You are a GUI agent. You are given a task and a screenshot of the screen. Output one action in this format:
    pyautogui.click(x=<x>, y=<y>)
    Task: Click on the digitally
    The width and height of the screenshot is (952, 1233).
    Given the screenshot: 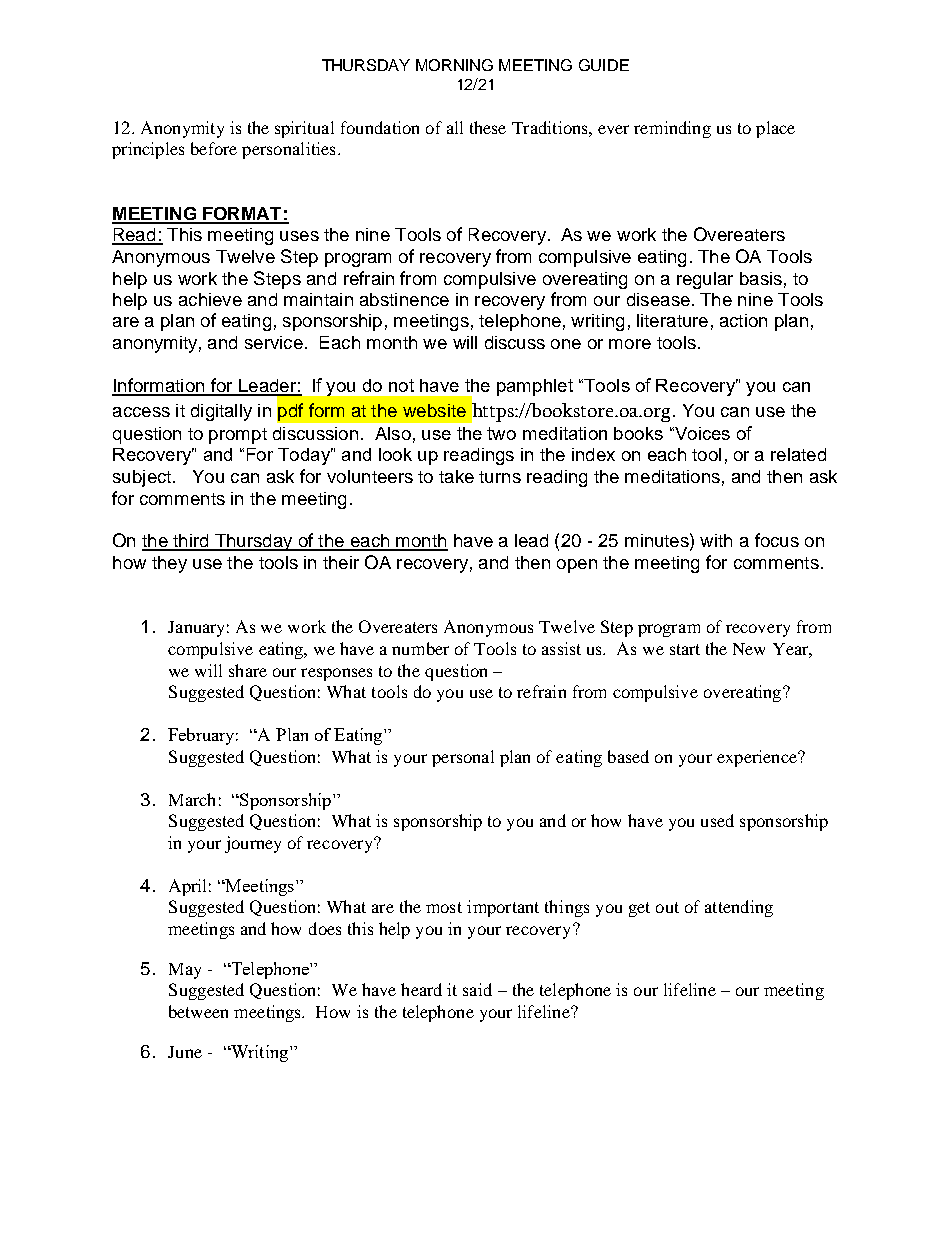 What is the action you would take?
    pyautogui.click(x=221, y=412)
